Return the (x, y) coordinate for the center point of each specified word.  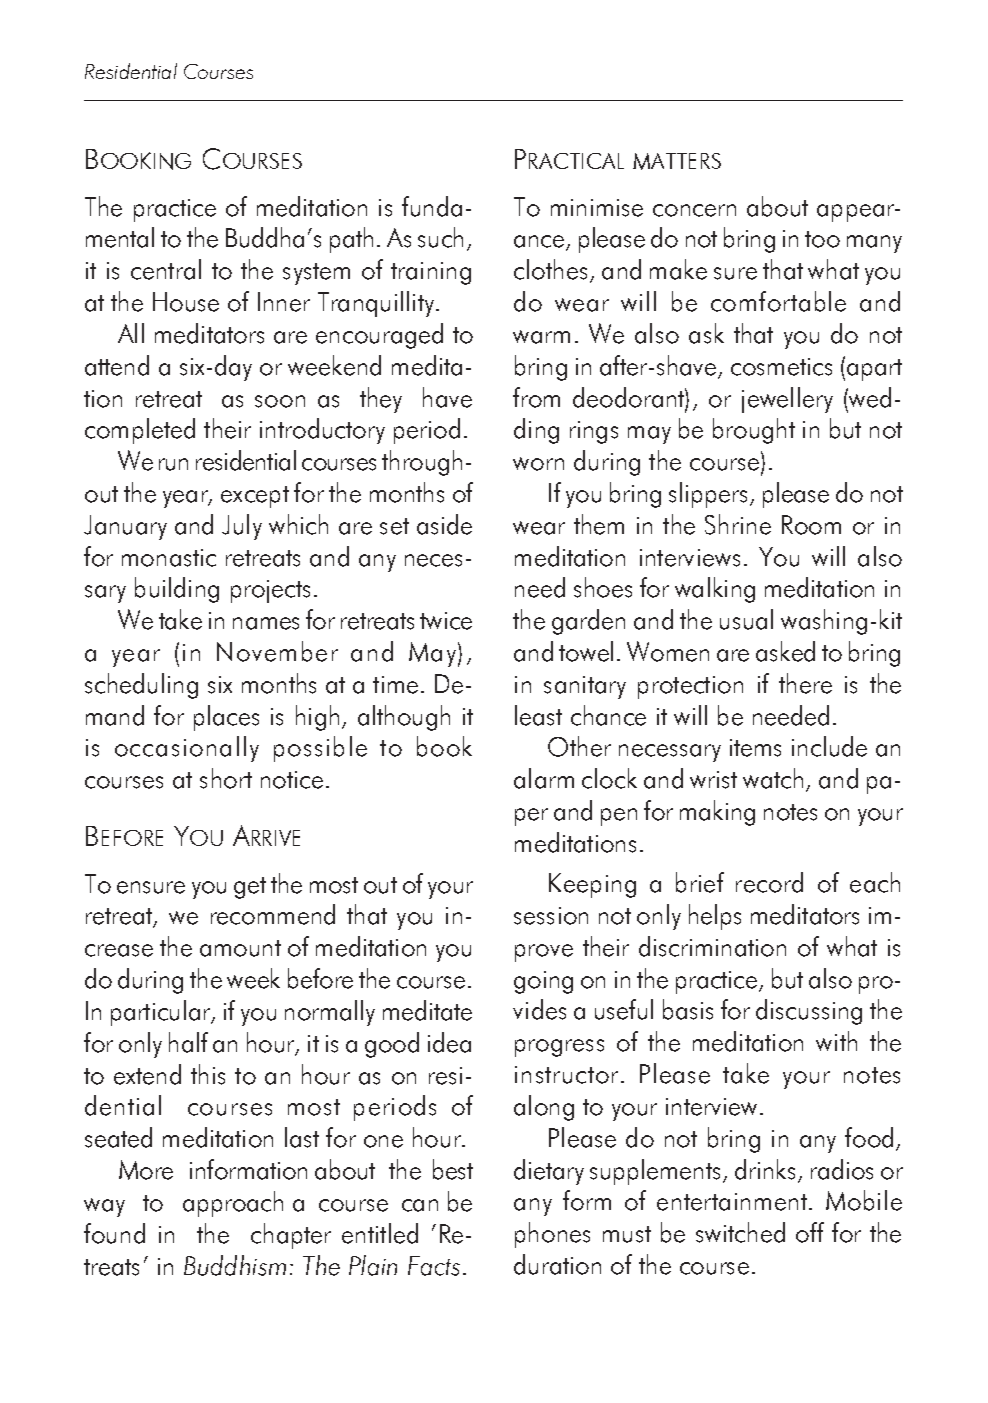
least (538, 715)
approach (233, 1204)
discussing (809, 1012)
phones (552, 1235)
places (226, 718)
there (805, 683)
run (173, 464)
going (543, 982)
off (810, 1232)
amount (240, 948)
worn (538, 464)
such (440, 237)
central (166, 269)
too (822, 239)
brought (754, 431)
